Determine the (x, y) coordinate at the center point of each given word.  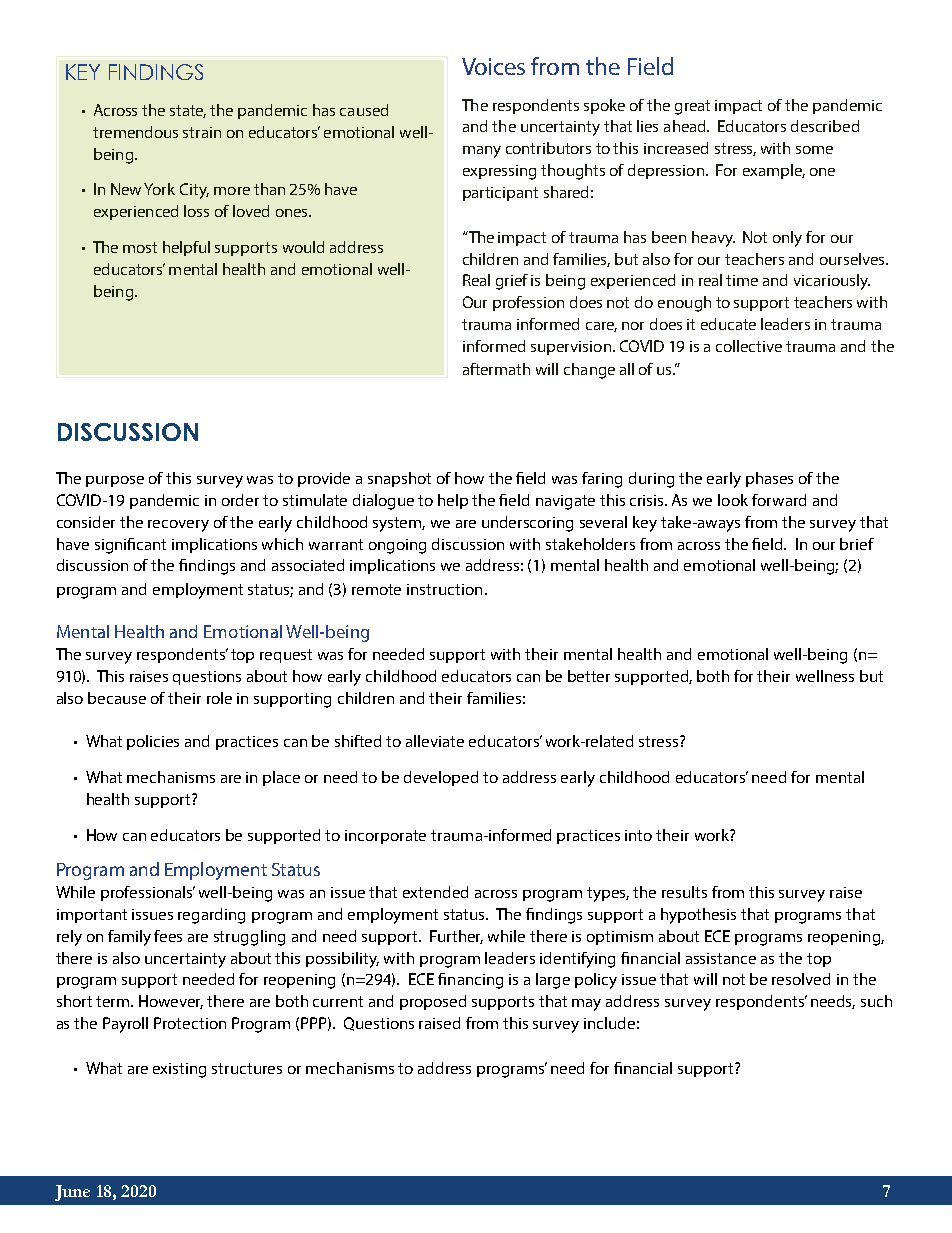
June (72, 1193)
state (188, 111)
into (638, 835)
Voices (493, 66)
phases (769, 479)
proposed (433, 1002)
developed (441, 778)
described (825, 126)
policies (153, 742)
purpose (115, 481)
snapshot (399, 479)
